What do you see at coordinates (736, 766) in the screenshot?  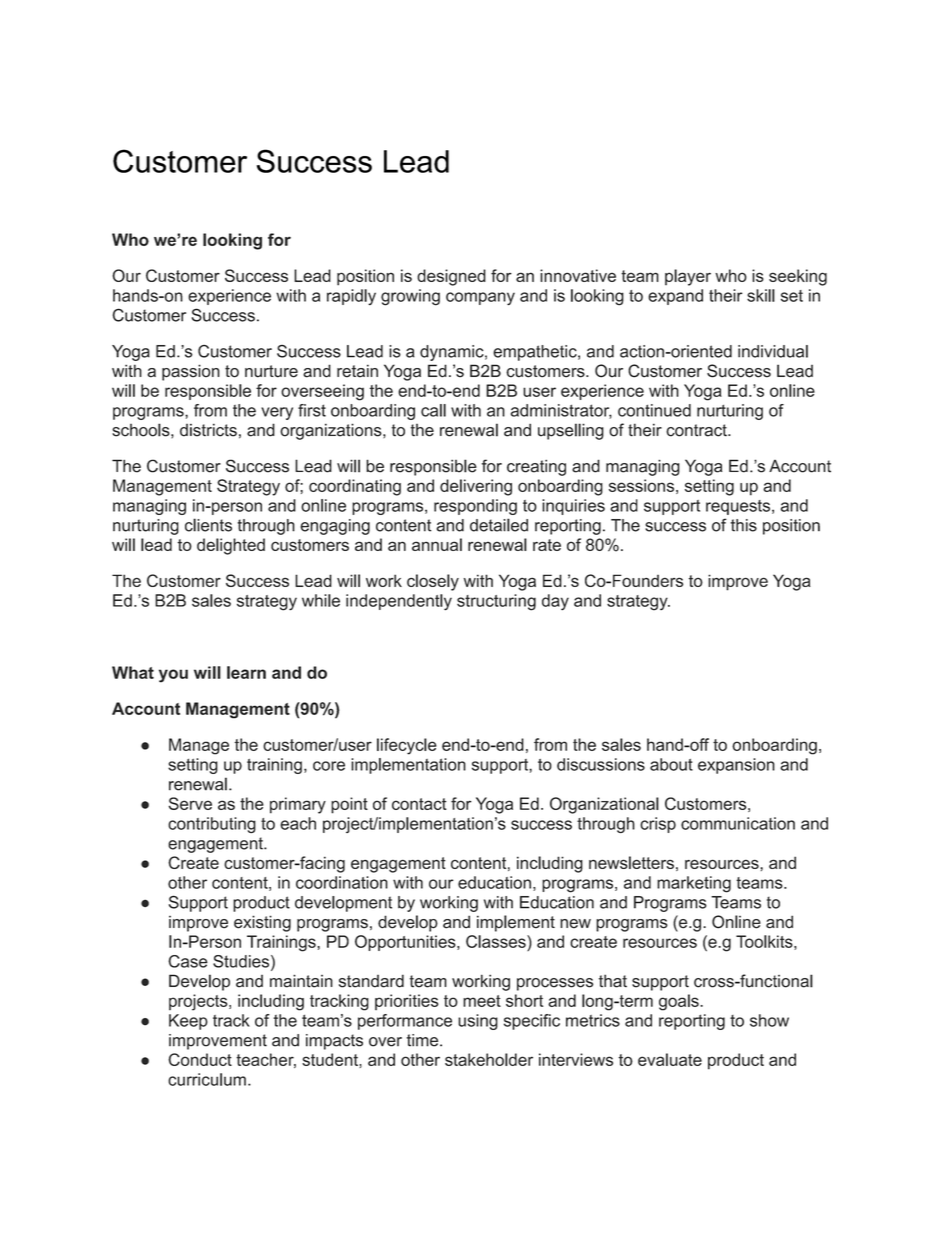 I see `expansion` at bounding box center [736, 766].
